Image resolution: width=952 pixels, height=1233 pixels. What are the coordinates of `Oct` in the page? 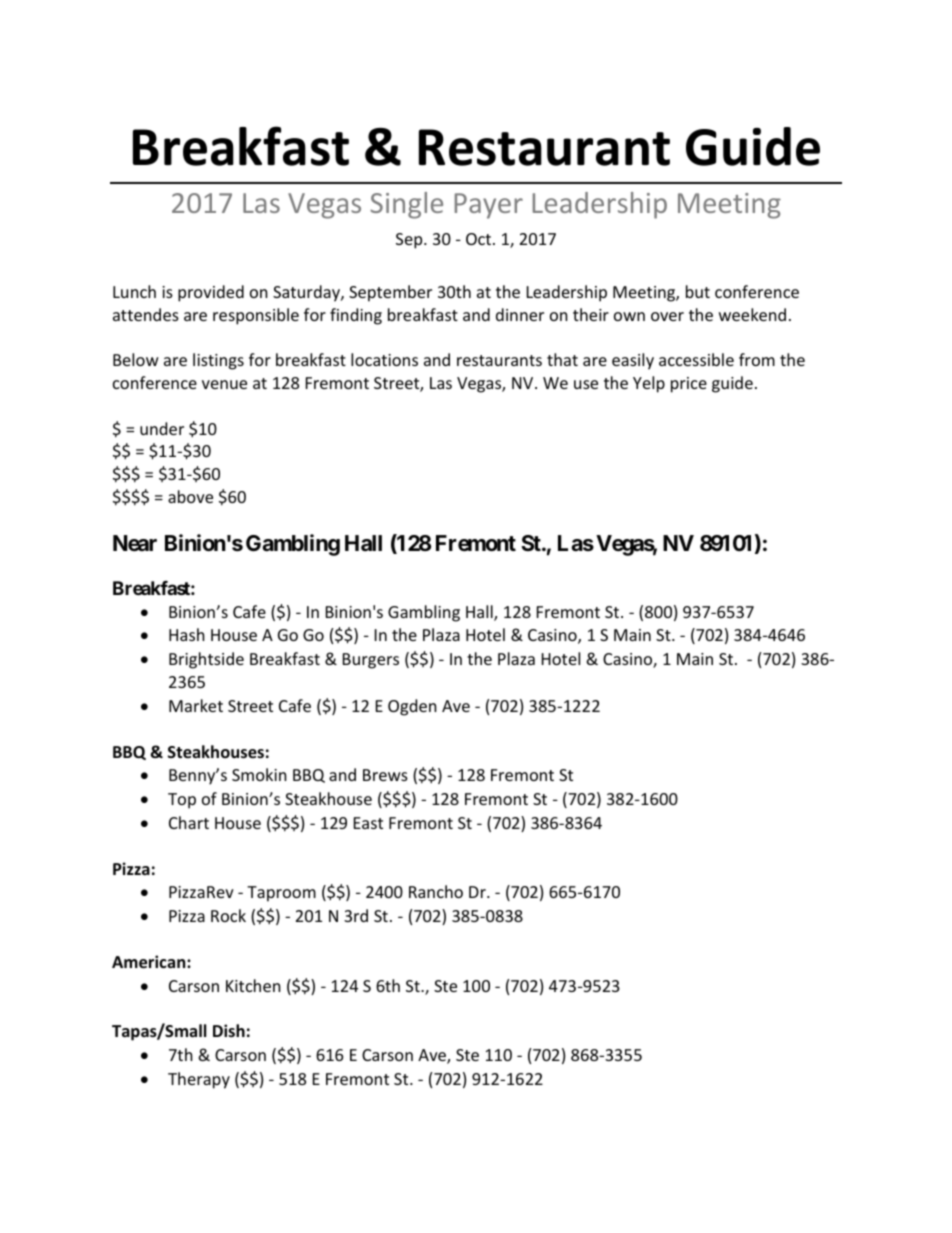 It's located at (480, 239).
